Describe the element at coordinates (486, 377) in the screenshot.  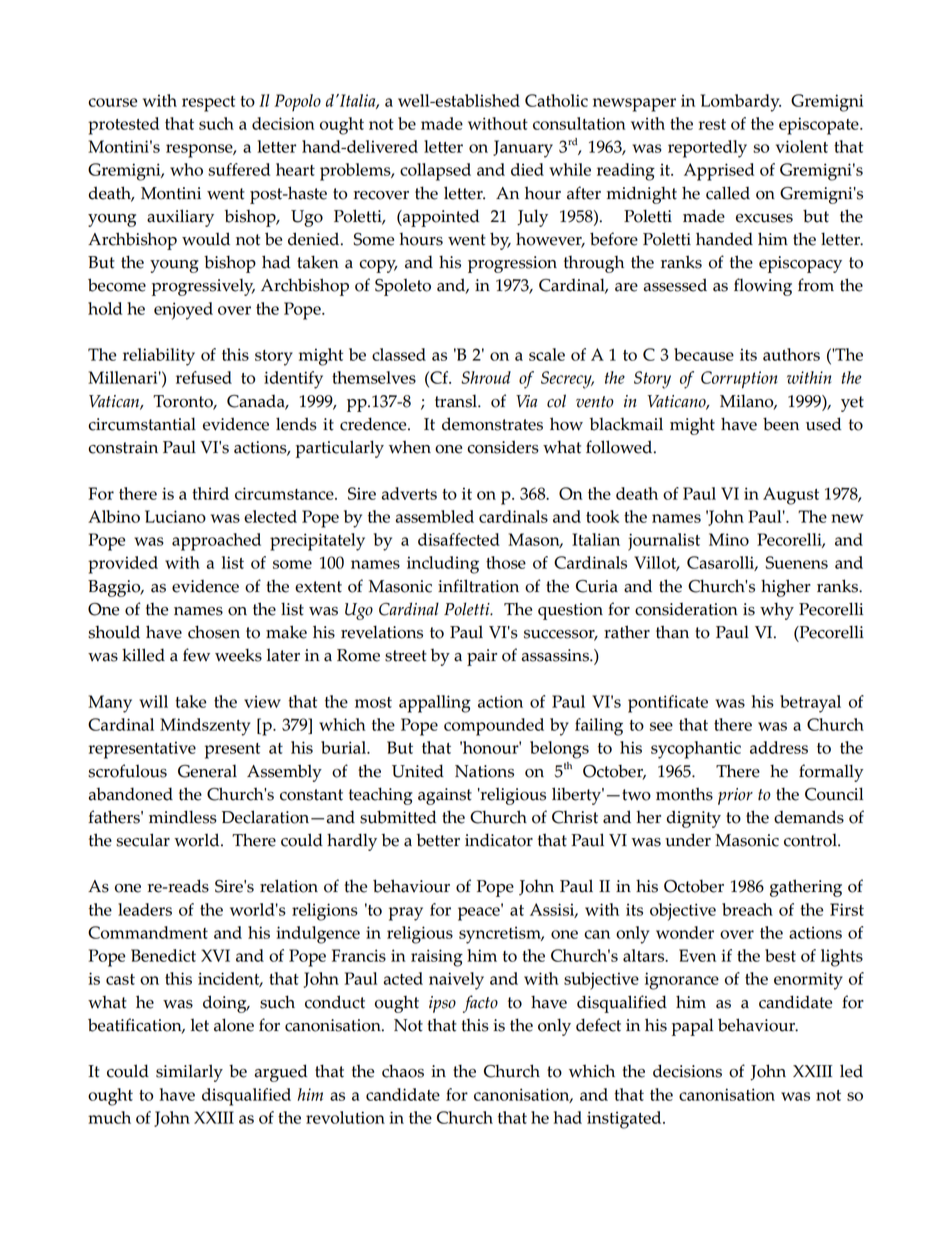
I see `Shroud` at that location.
